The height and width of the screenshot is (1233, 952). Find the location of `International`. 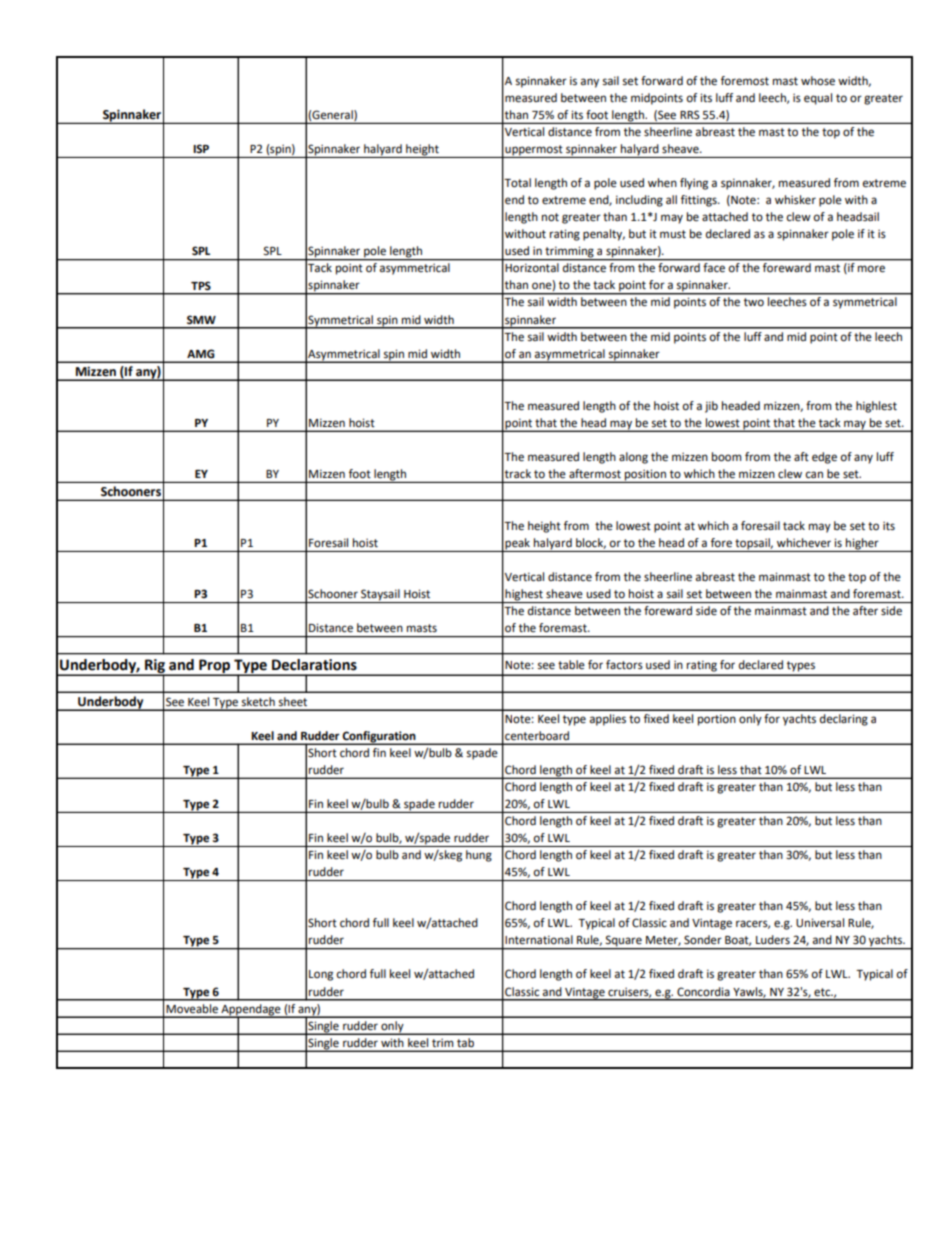

International is located at coordinates (539, 940).
